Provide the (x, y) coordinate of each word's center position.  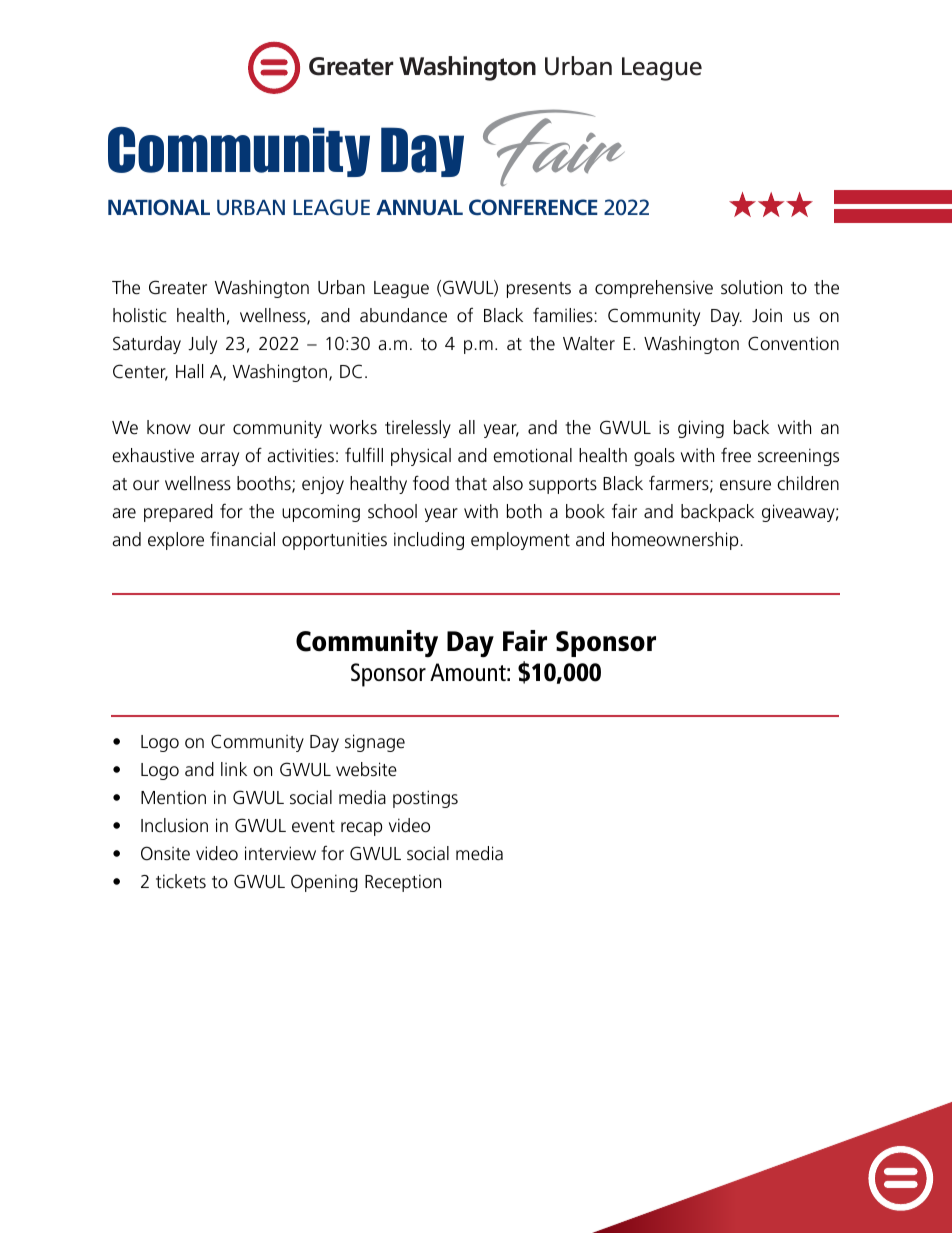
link (234, 769)
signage (375, 743)
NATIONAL (159, 207)
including (429, 541)
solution (751, 287)
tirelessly (418, 429)
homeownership (675, 541)
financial (242, 539)
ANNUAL (419, 208)
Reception (403, 883)
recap (361, 829)
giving (701, 429)
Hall (189, 371)
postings (425, 799)
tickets (181, 881)
